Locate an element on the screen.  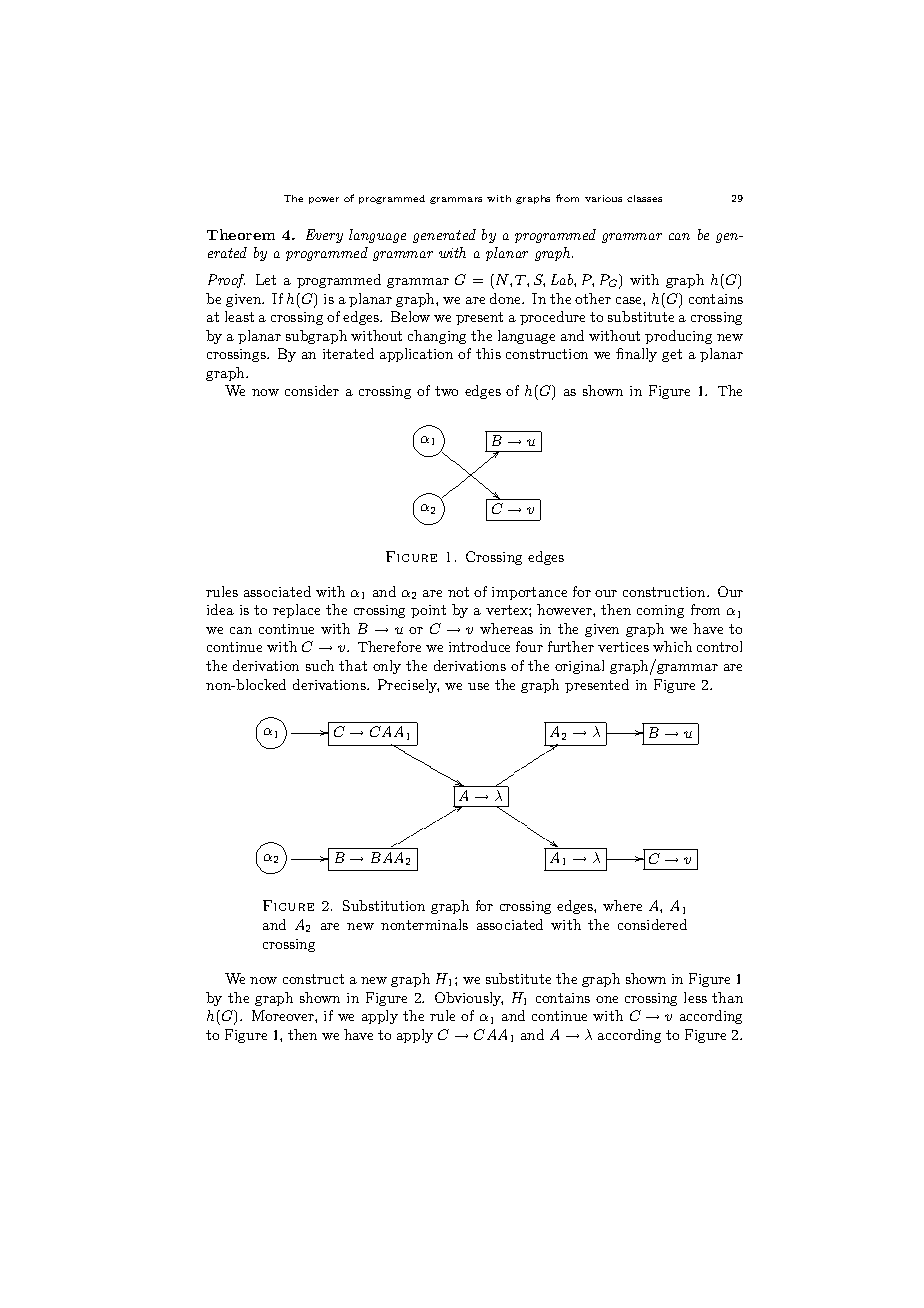
replace is located at coordinates (296, 611).
